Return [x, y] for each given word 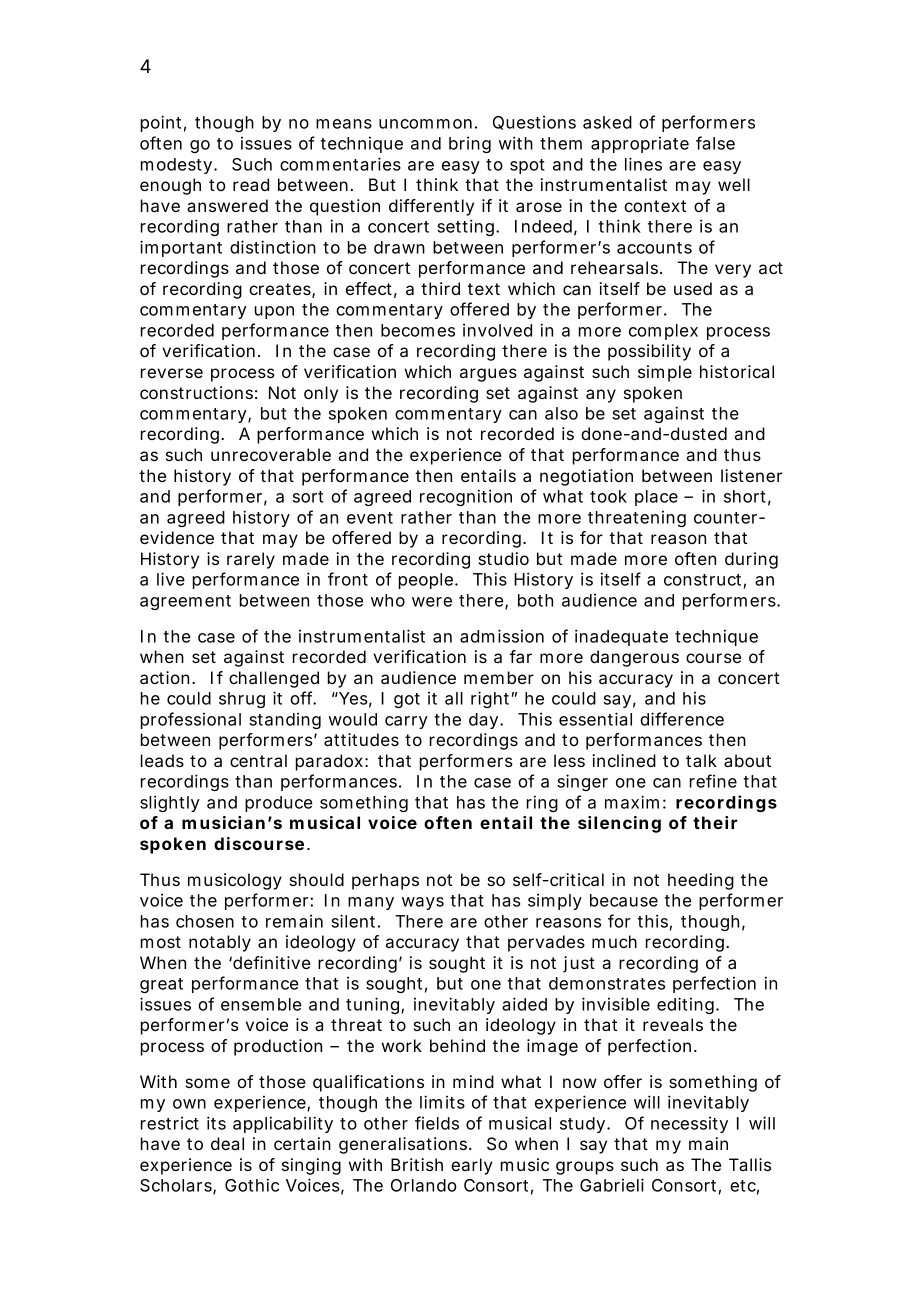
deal [227, 1143]
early [472, 1166]
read [251, 184]
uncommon [425, 124]
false [715, 143]
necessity [689, 1125]
